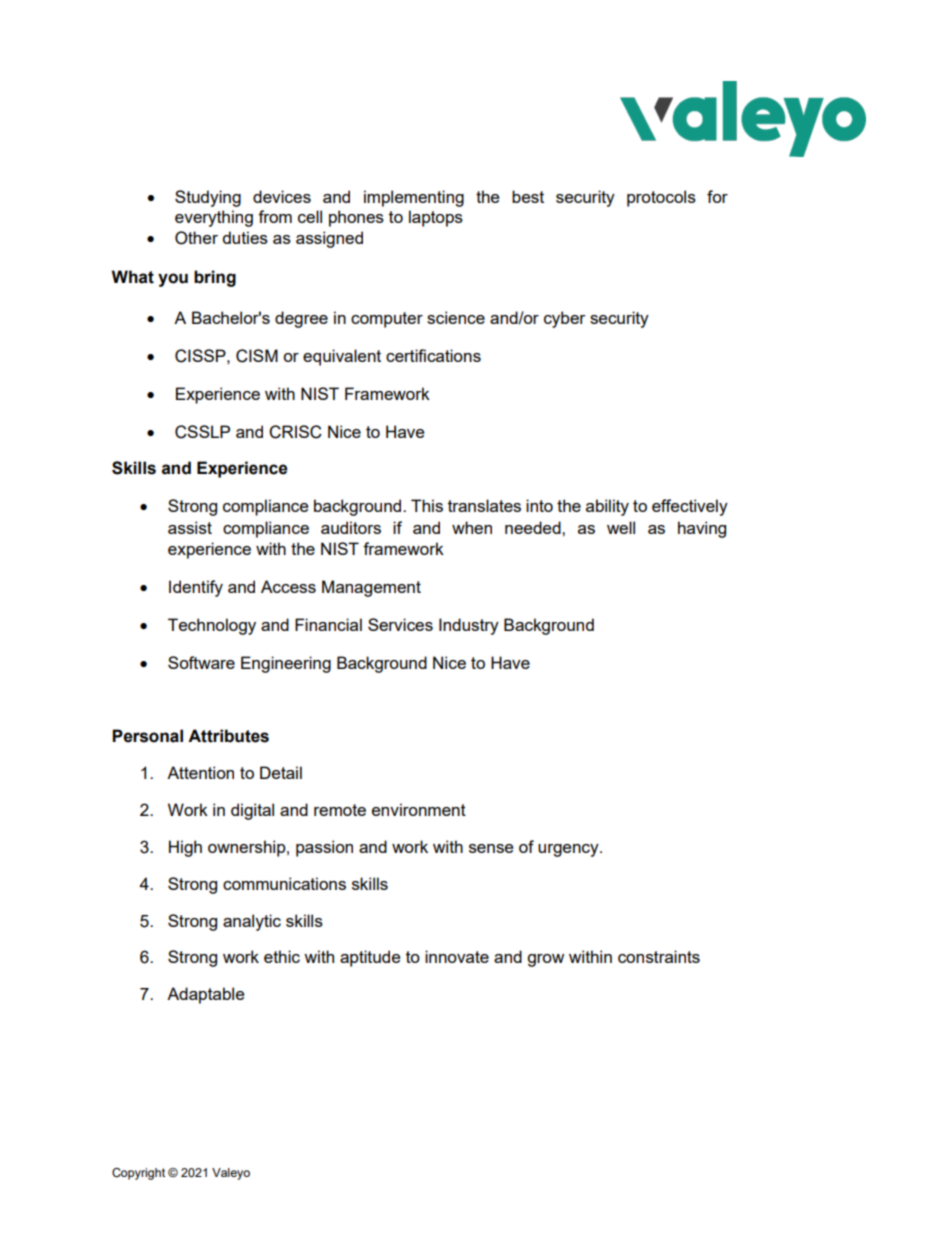  Describe the element at coordinates (214, 218) in the screenshot. I see `everything` at that location.
